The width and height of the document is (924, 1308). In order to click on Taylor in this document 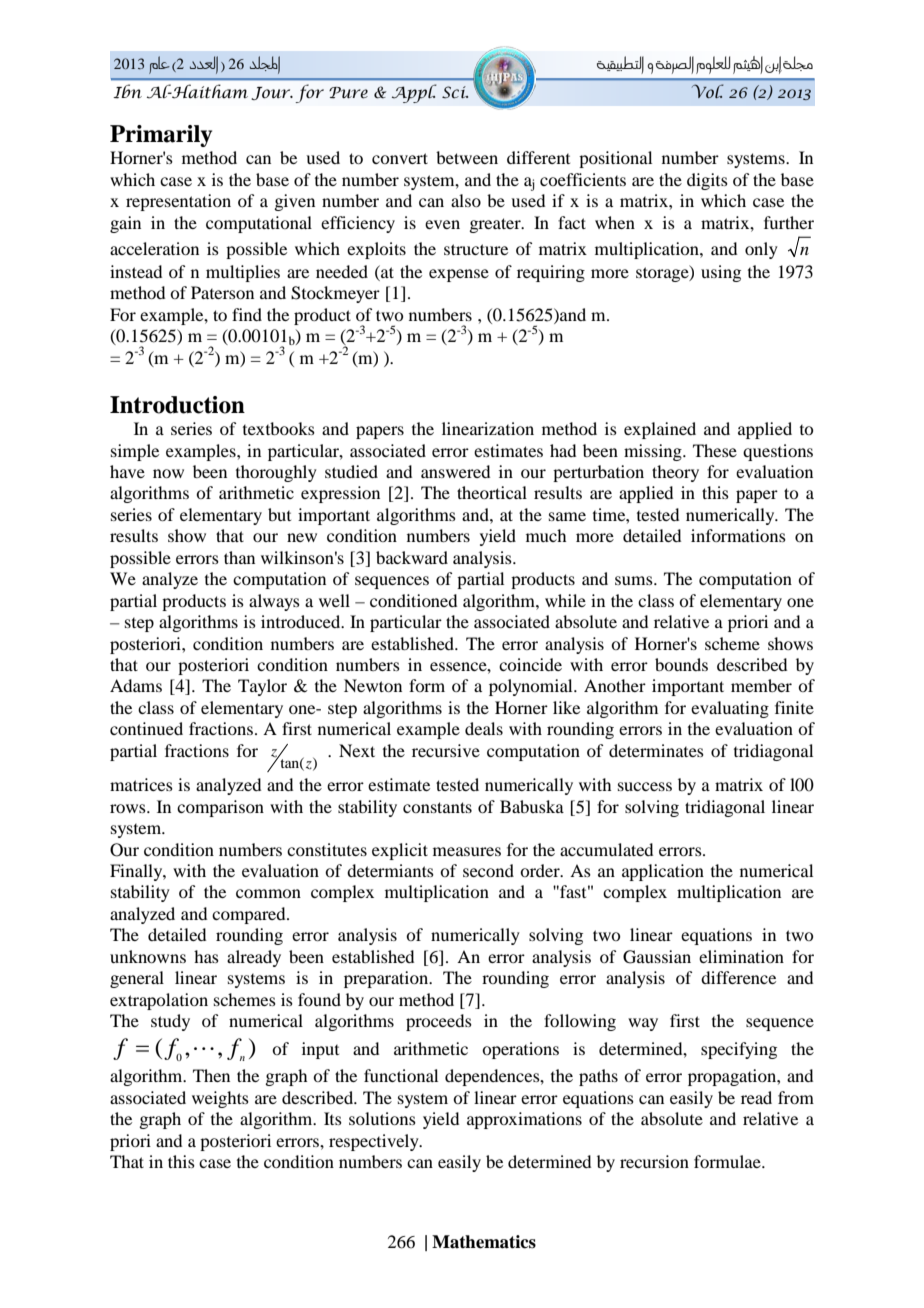, I will do `click(262, 687)`.
